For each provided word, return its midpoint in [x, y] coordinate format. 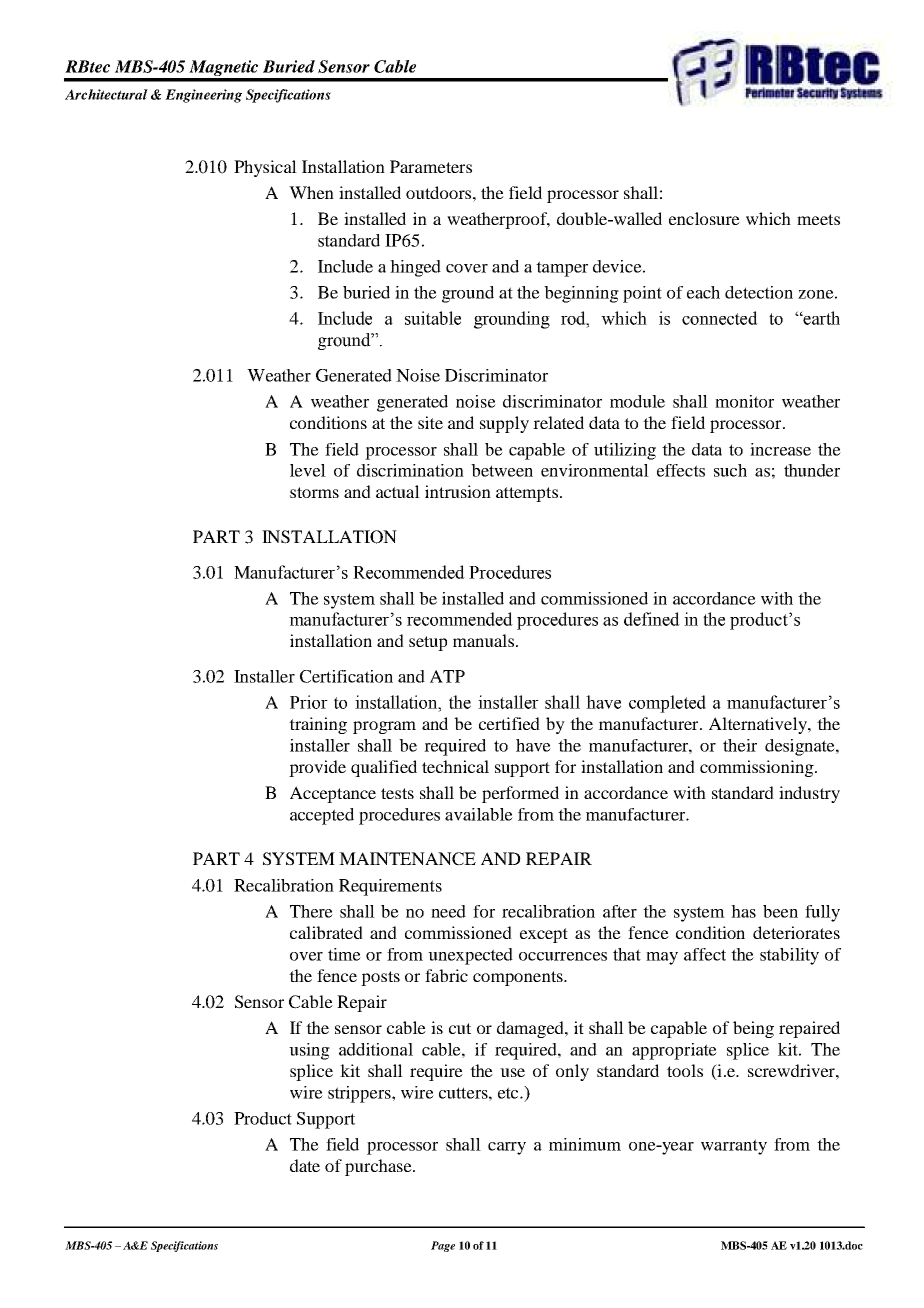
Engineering [203, 96]
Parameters [431, 166]
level [308, 470]
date [305, 1165]
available [479, 814]
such [730, 470]
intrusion [458, 491]
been [780, 911]
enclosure [704, 218]
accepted [322, 816]
